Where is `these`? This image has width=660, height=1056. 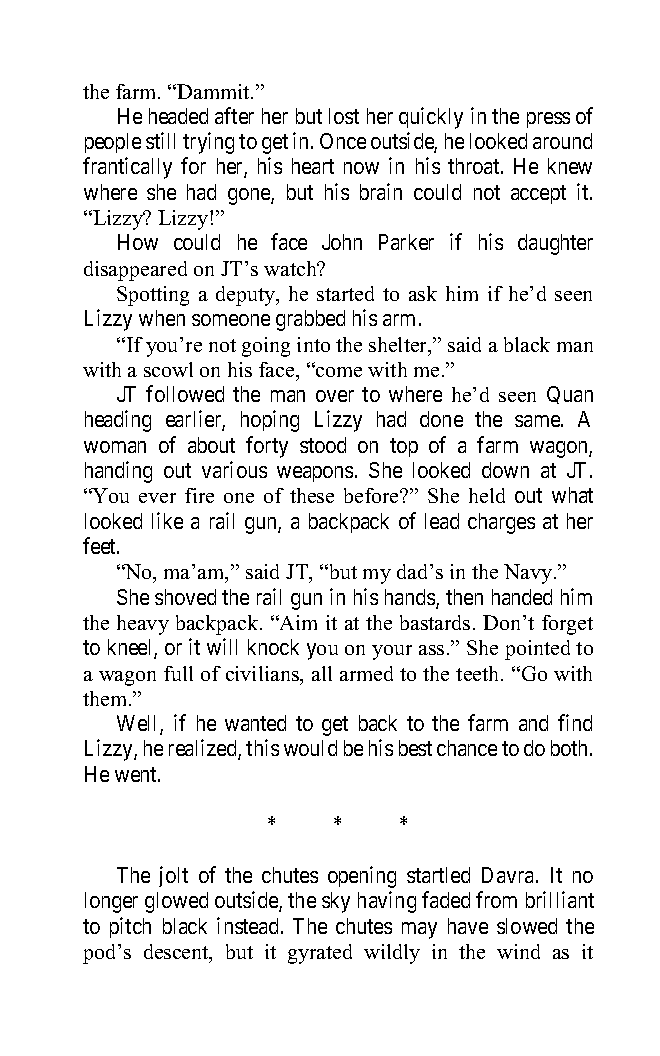 these is located at coordinates (312, 495).
